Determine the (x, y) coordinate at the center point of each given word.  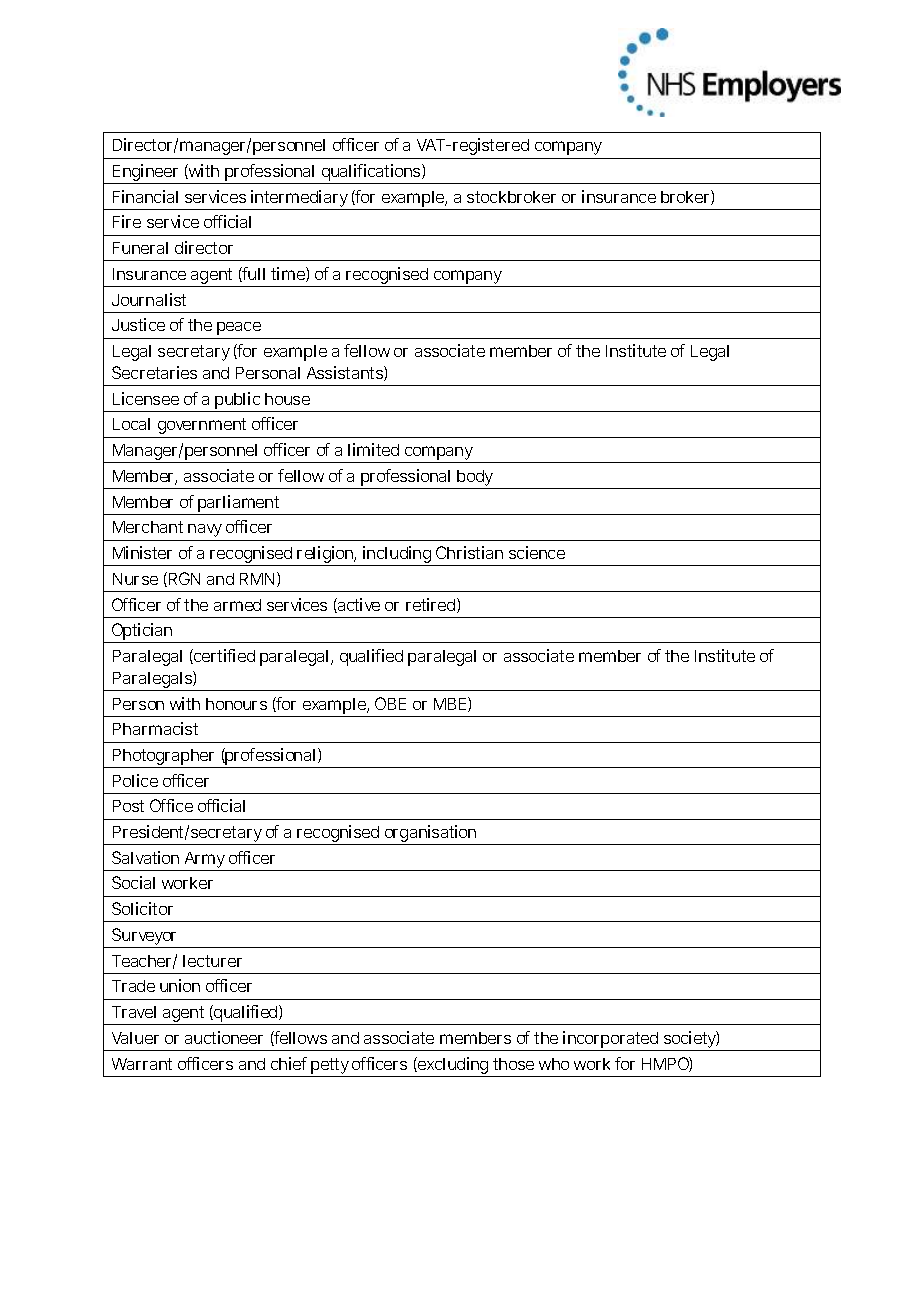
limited (373, 449)
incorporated (612, 1041)
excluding (454, 1067)
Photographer (165, 758)
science (537, 552)
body (476, 479)
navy (205, 530)
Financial (145, 196)
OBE (390, 703)
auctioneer (224, 1037)
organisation (431, 835)
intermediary (300, 200)
